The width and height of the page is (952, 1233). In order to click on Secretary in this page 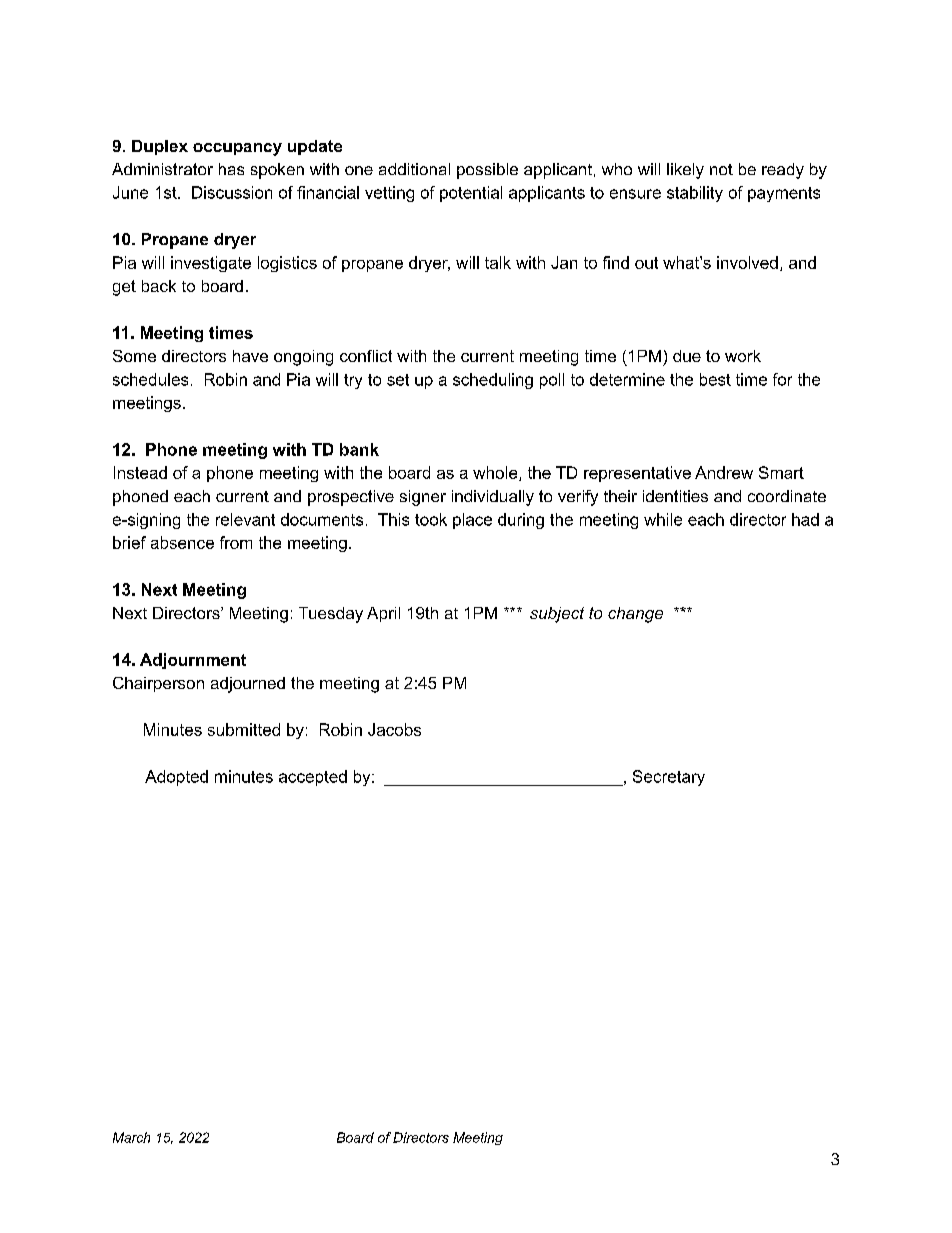, I will do `click(669, 778)`.
